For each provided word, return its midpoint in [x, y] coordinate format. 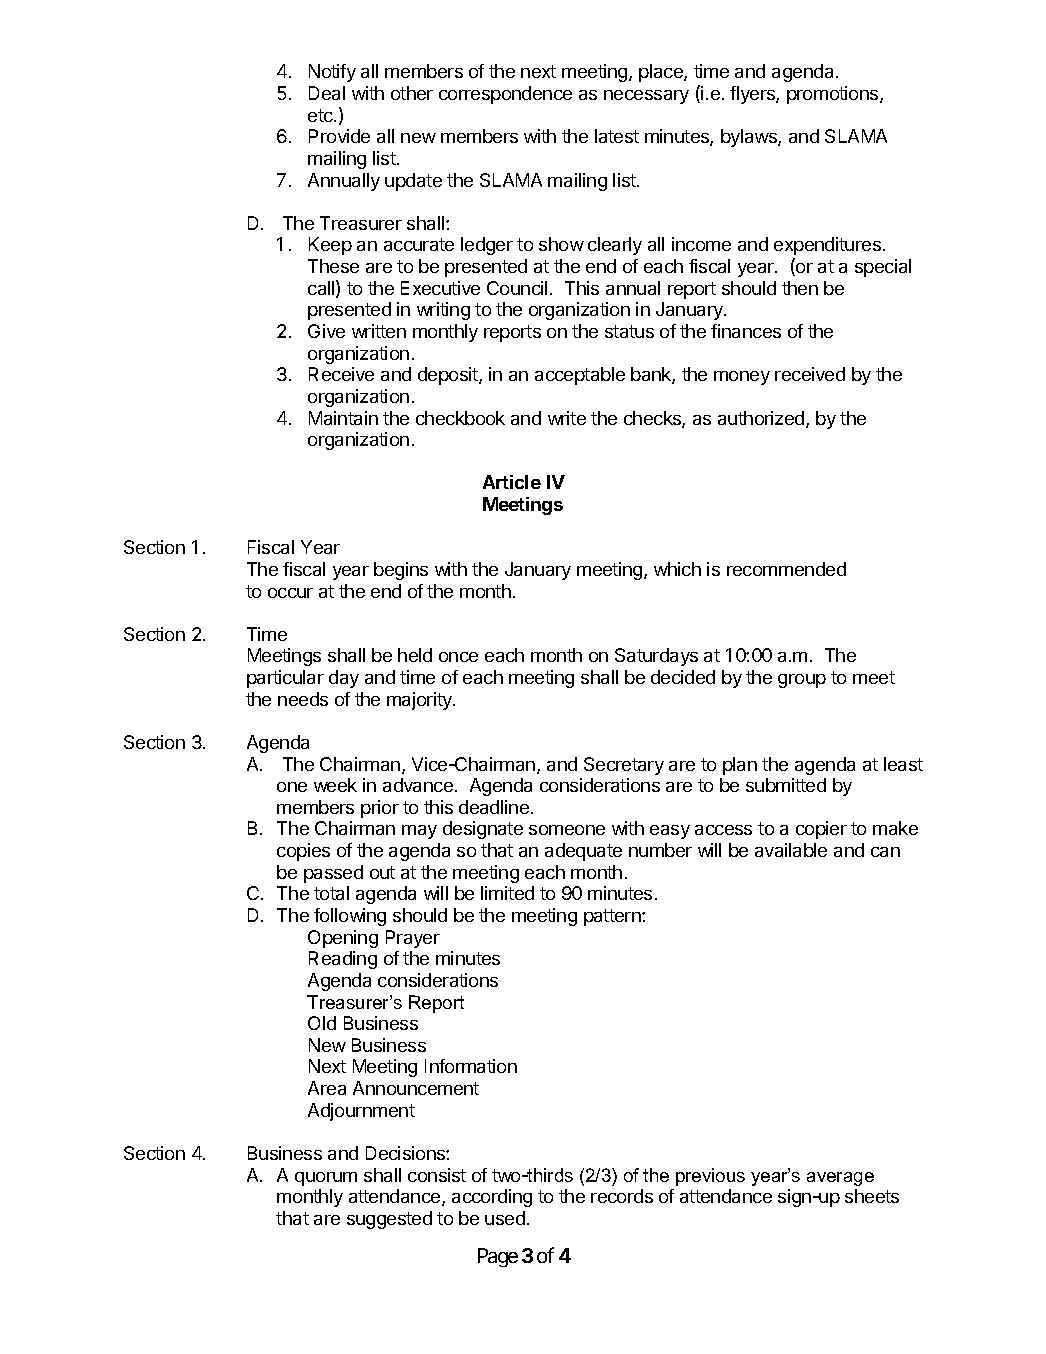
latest [617, 136]
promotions [834, 95]
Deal [327, 93]
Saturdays [656, 657]
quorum [326, 1179]
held [415, 655]
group [802, 681]
